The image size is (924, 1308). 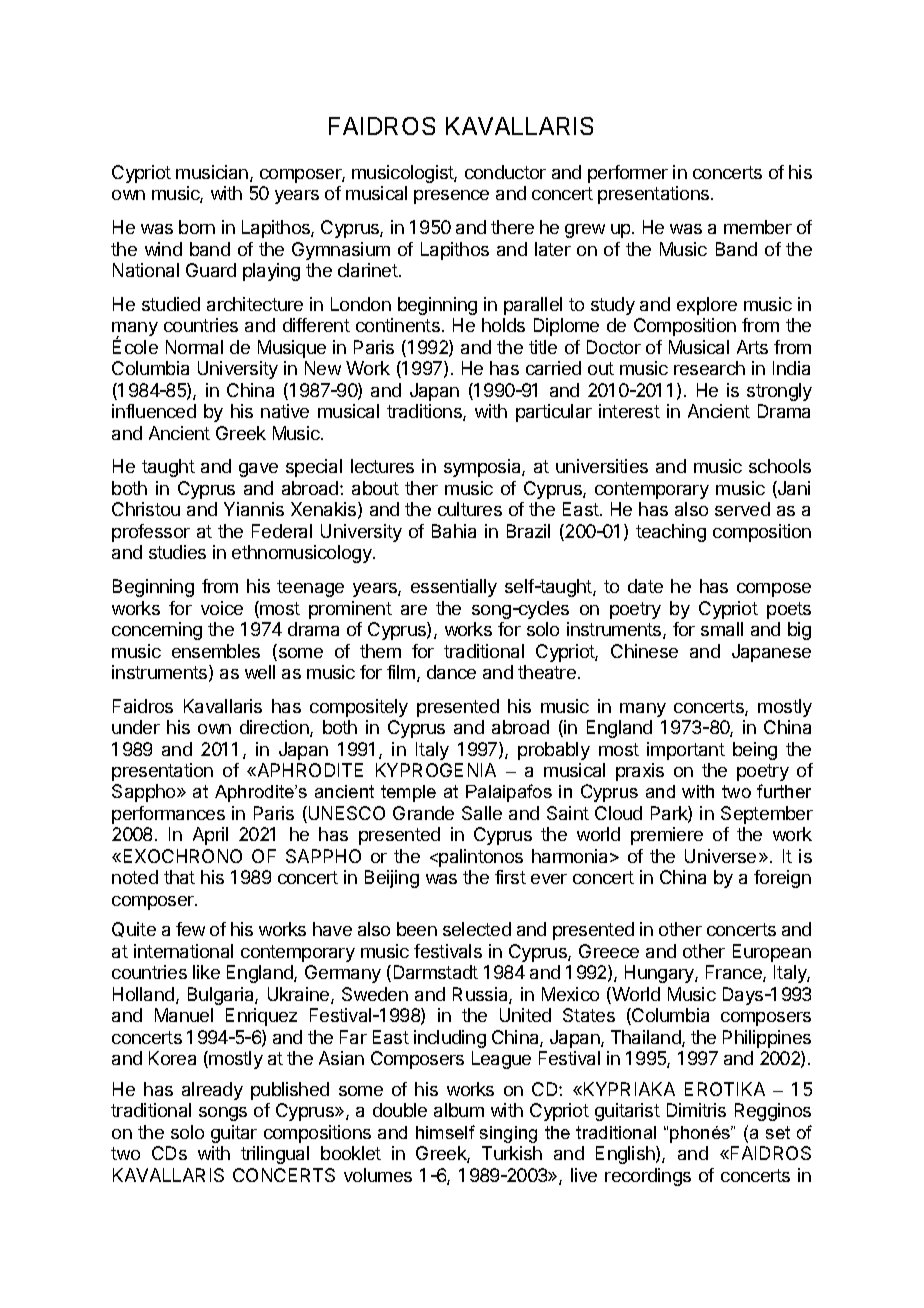 What do you see at coordinates (190, 929) in the screenshot?
I see `few` at bounding box center [190, 929].
